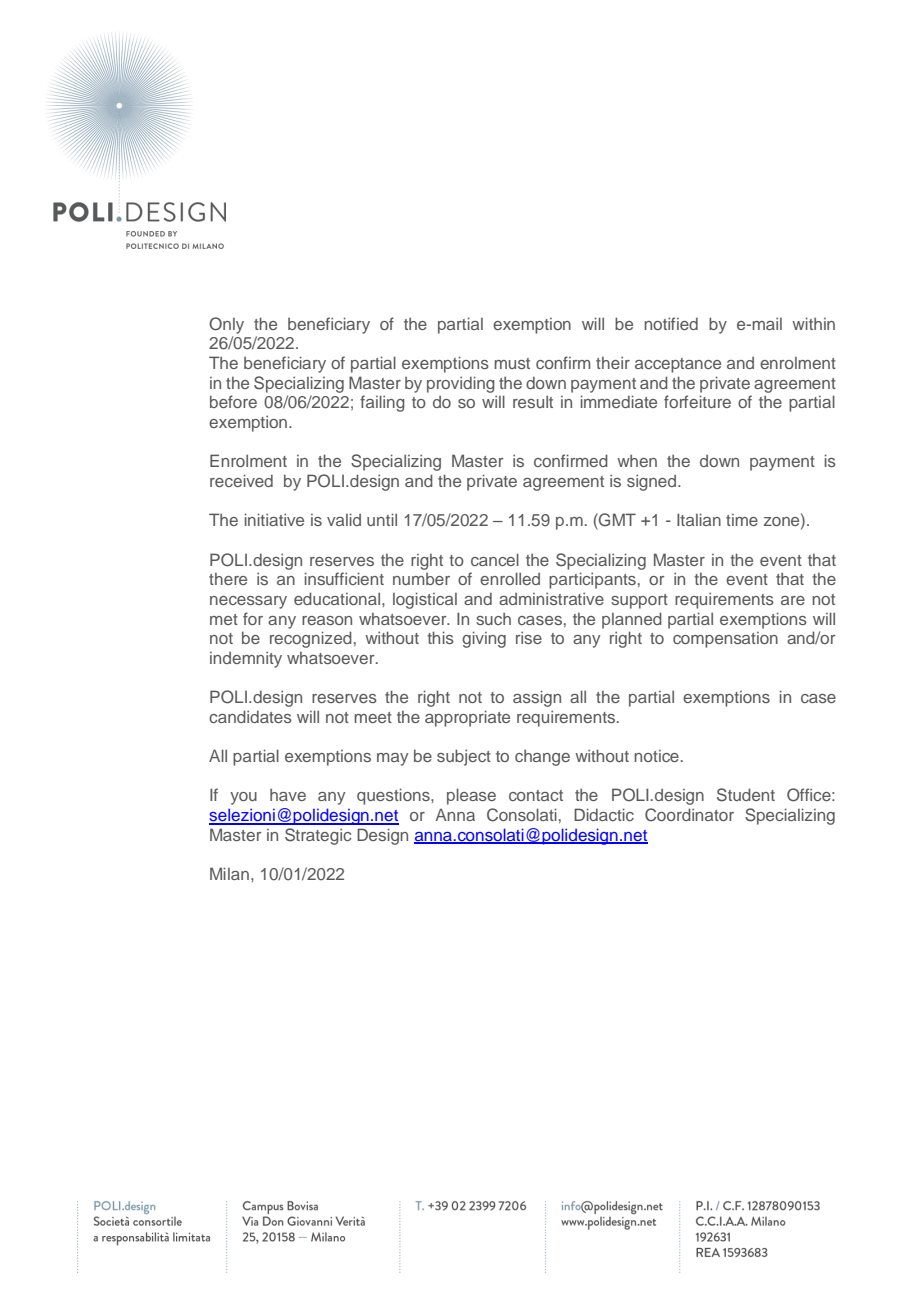  I want to click on initiative, so click(274, 519).
